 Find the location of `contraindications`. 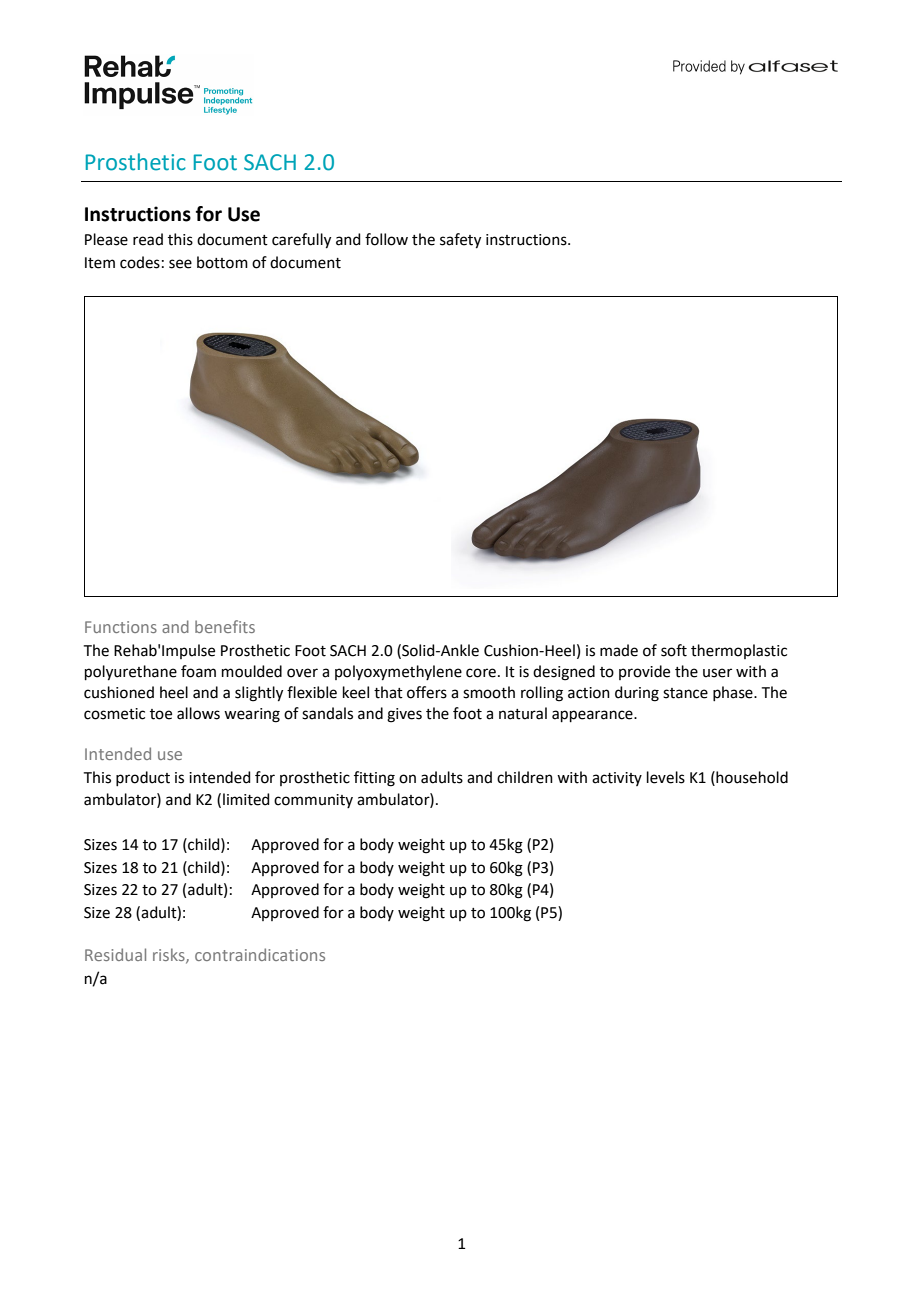

contraindications is located at coordinates (260, 954).
